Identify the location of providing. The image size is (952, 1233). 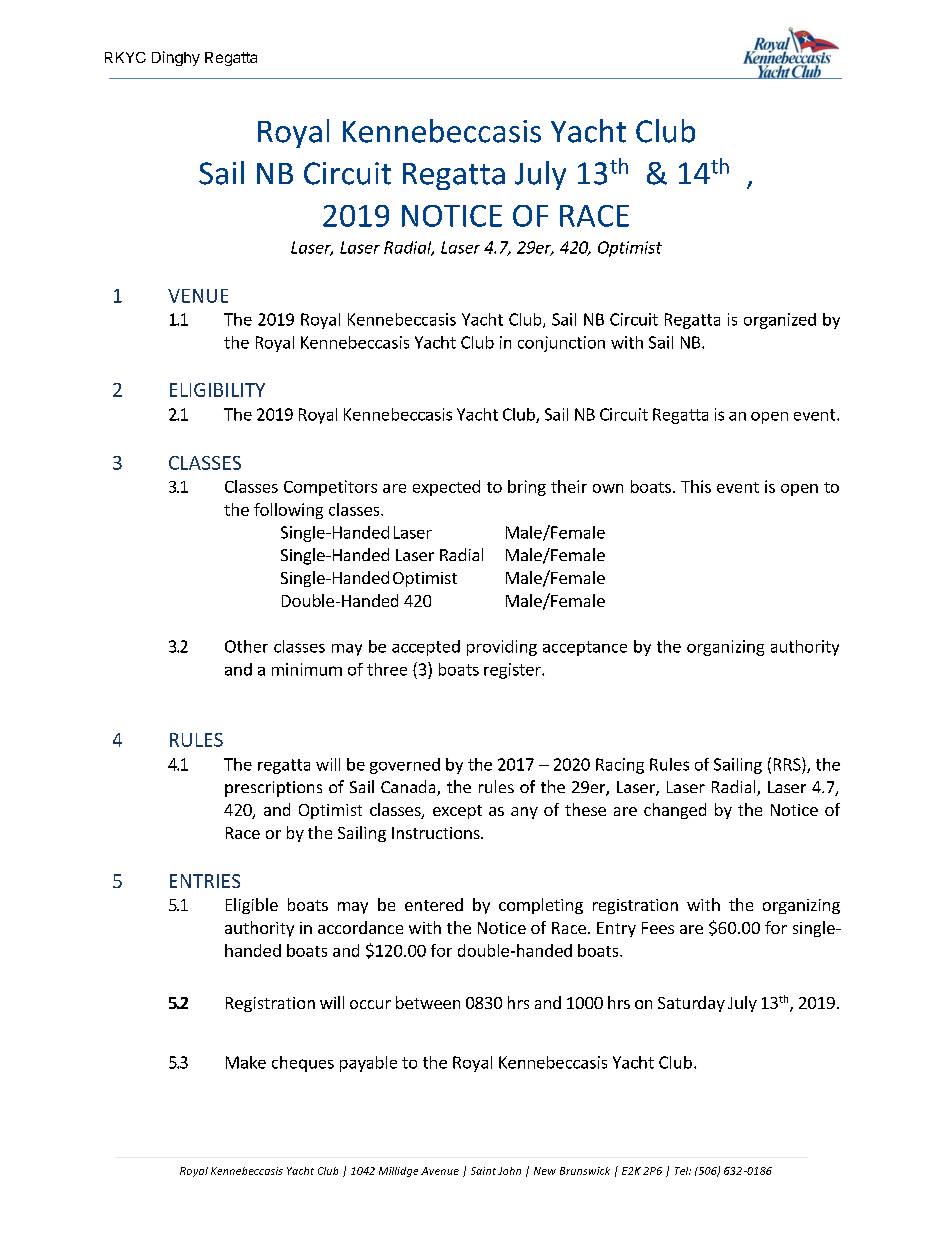
(502, 648).
